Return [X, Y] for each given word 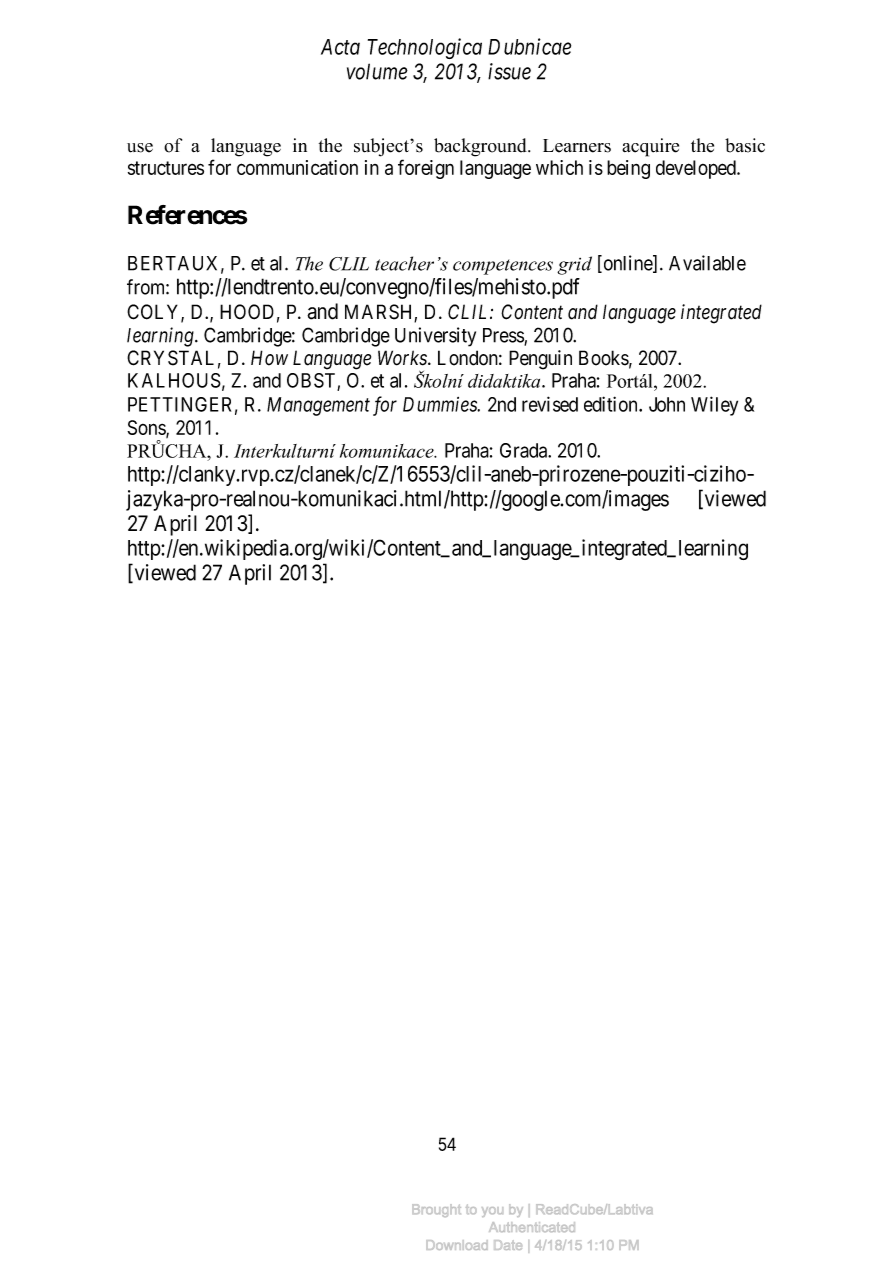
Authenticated [532, 1227]
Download [457, 1245]
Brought [436, 1210]
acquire [650, 147]
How [269, 358]
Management [318, 406]
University [435, 337]
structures [166, 168]
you [492, 1212]
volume [377, 71]
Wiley [714, 406]
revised [550, 404]
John [667, 404]
